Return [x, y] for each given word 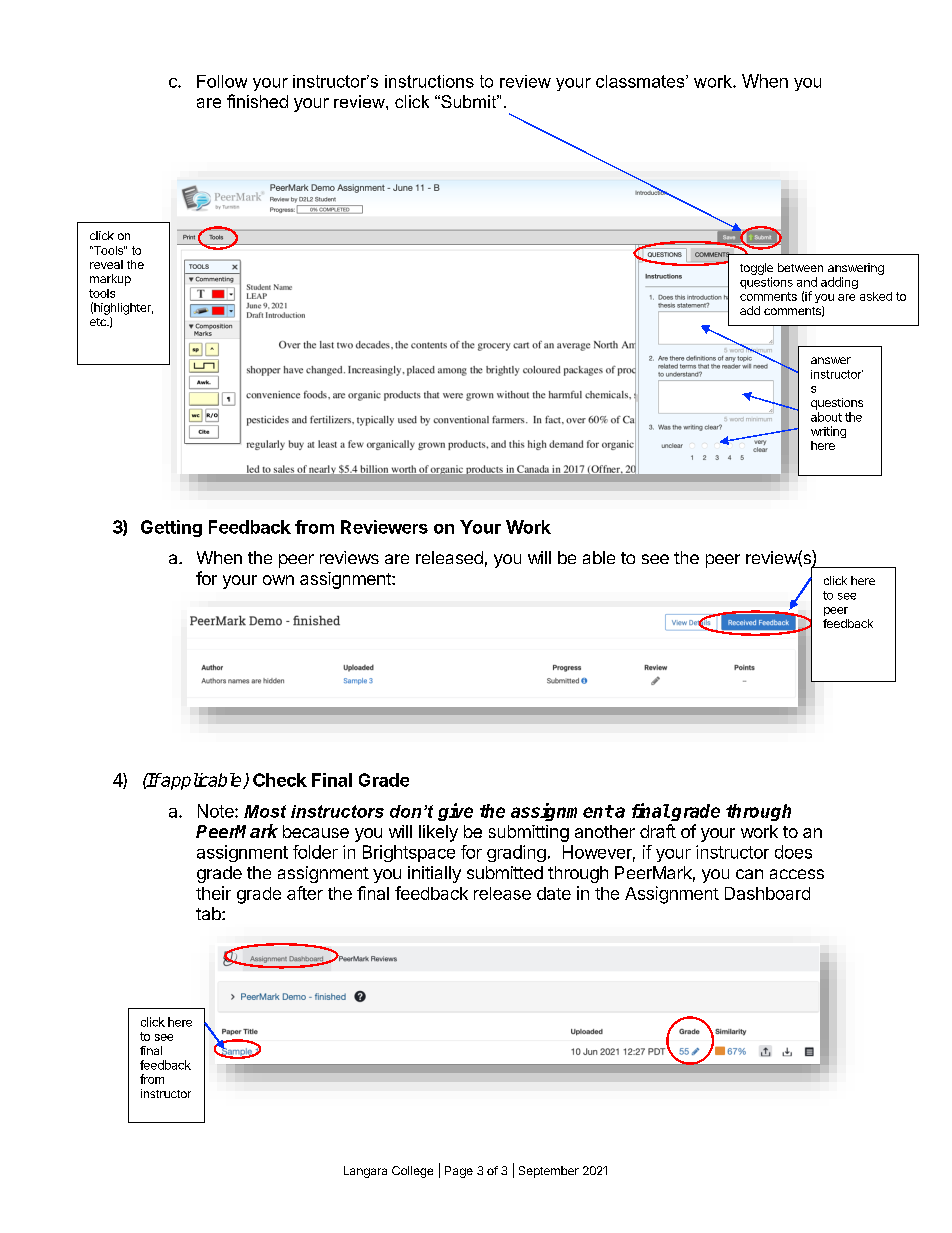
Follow [222, 81]
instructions [429, 81]
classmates [641, 81]
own [278, 580]
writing [828, 432]
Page [459, 1172]
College [412, 1172]
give [455, 812]
